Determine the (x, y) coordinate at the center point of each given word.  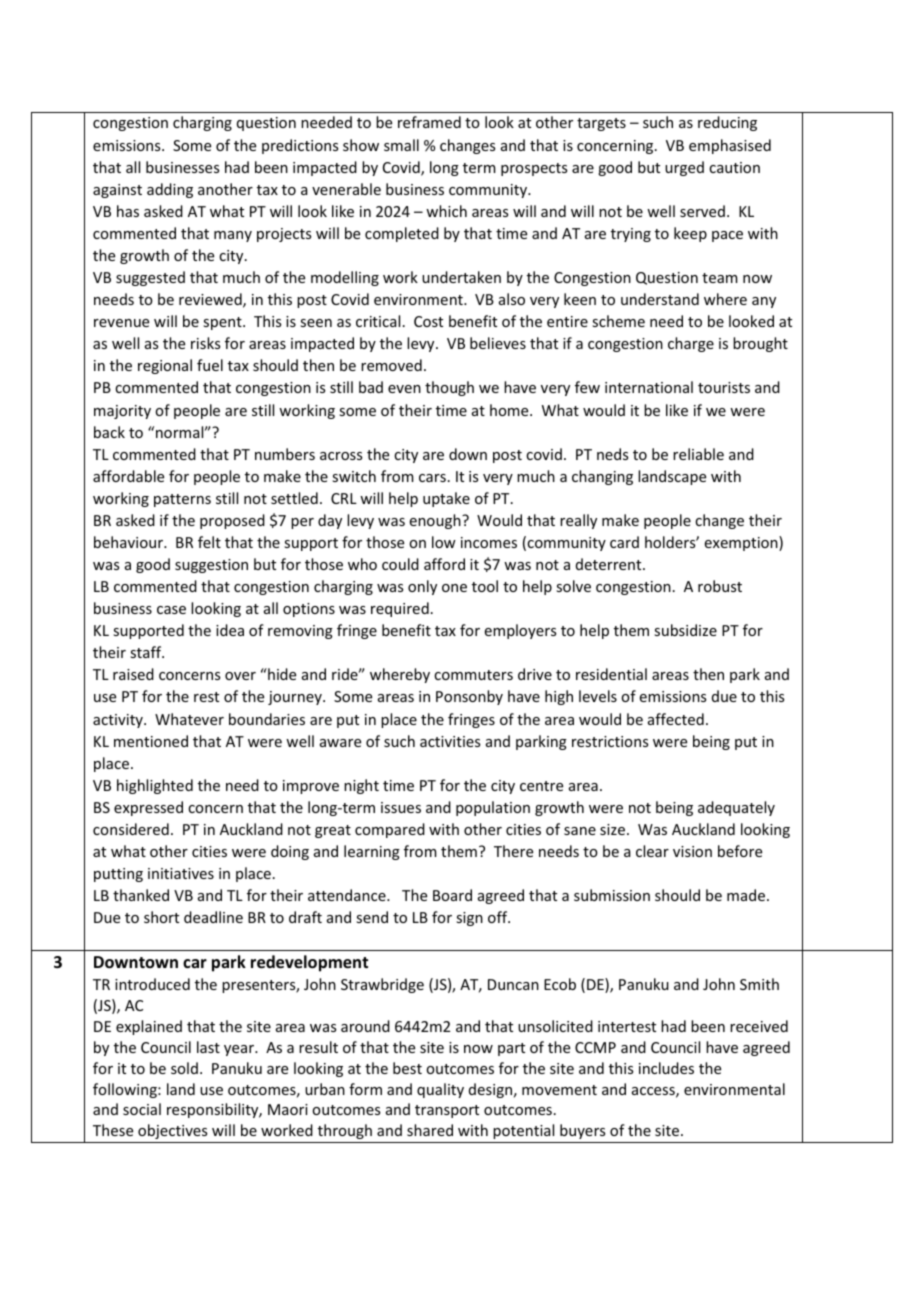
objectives (172, 1131)
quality (440, 1090)
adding (170, 190)
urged (684, 168)
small (401, 145)
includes (666, 1068)
